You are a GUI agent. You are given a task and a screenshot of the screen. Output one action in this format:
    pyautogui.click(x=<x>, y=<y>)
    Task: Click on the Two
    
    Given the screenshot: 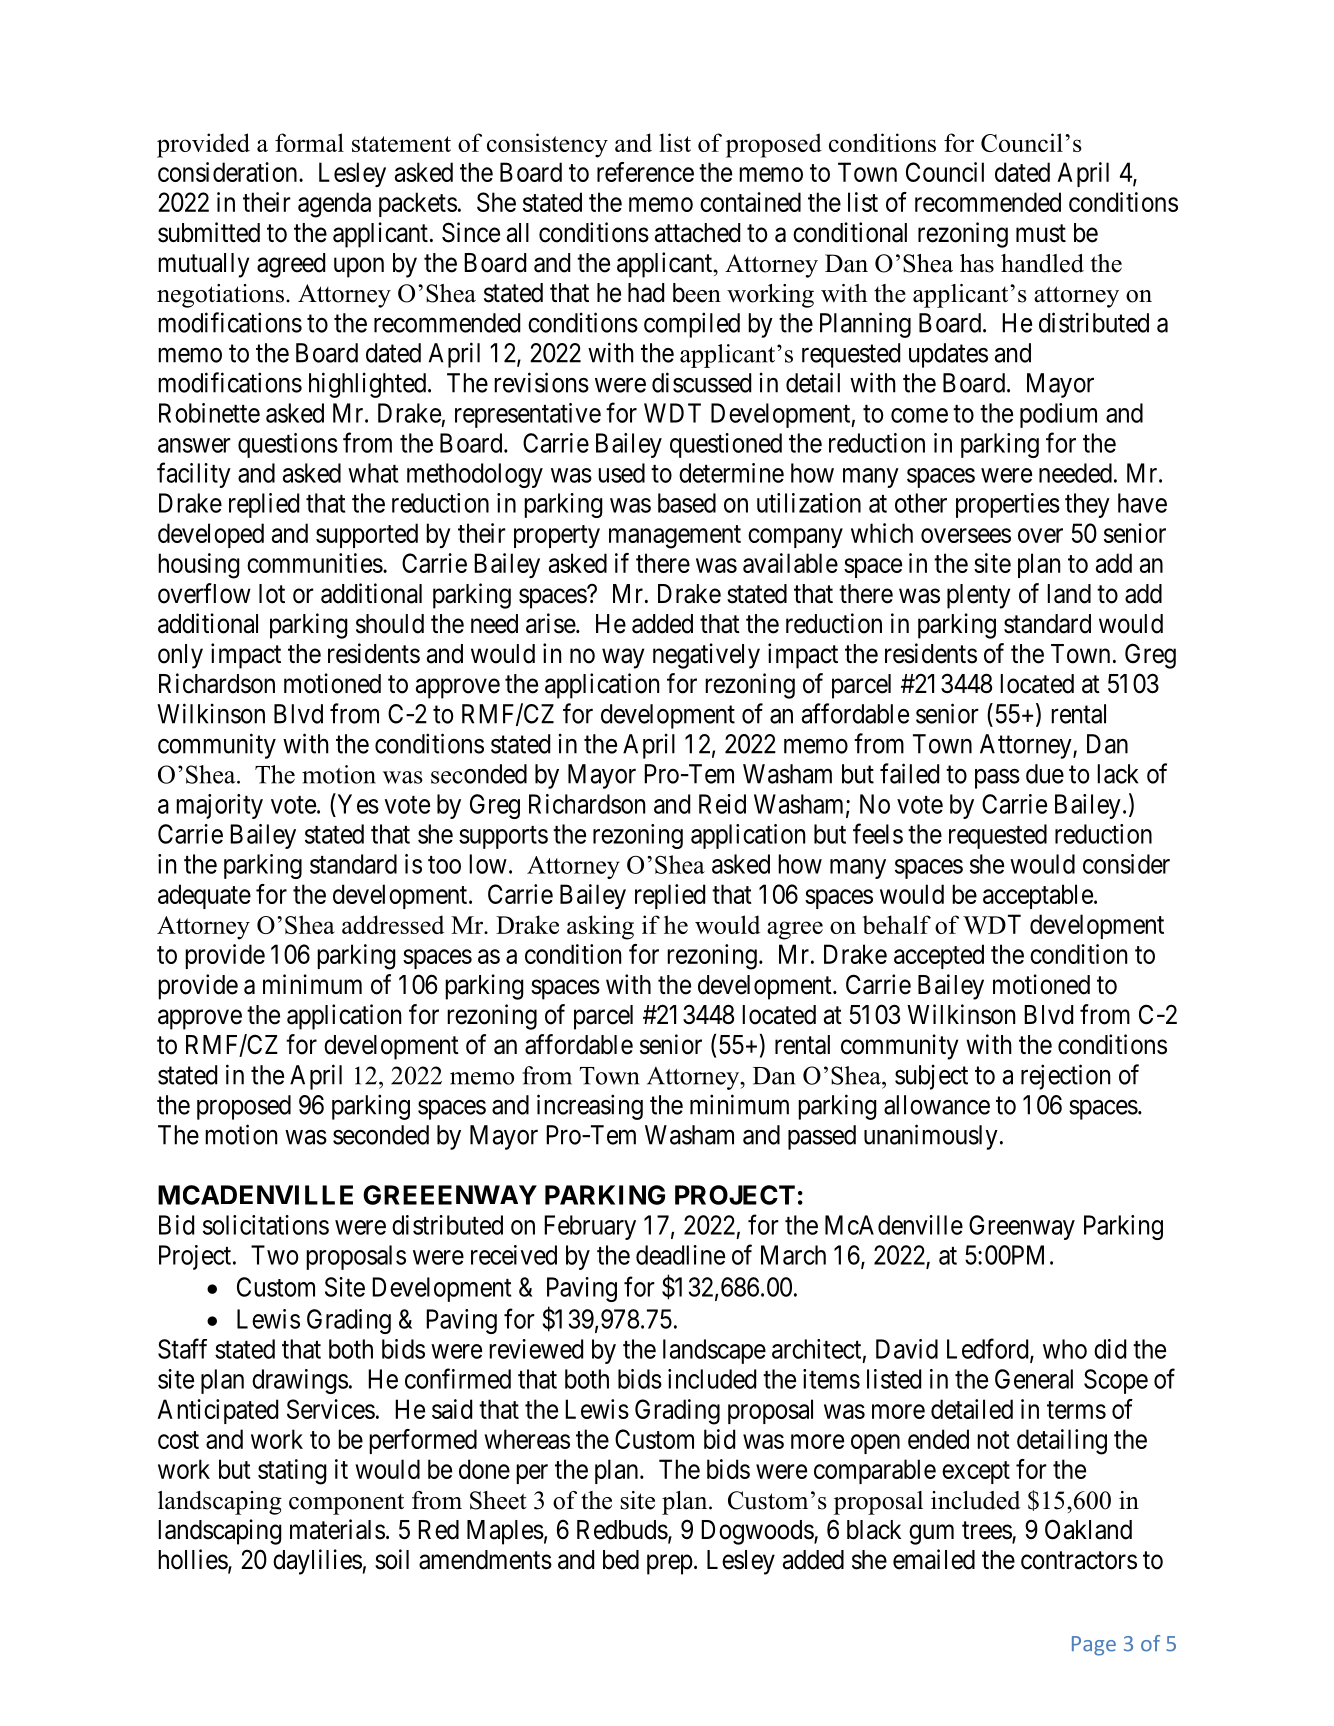 What is the action you would take?
    pyautogui.click(x=275, y=1255)
